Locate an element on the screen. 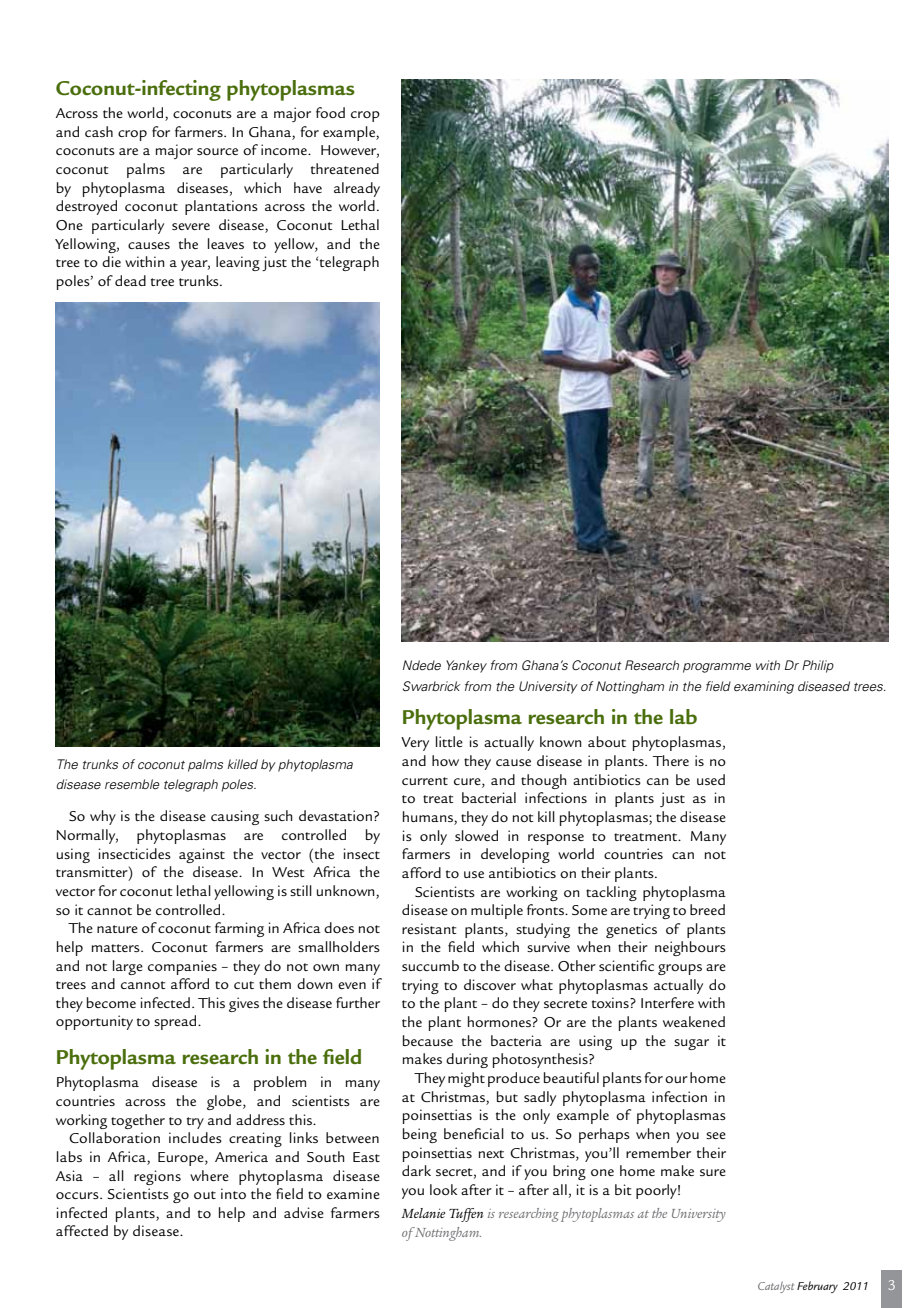  threatened is located at coordinates (345, 168).
